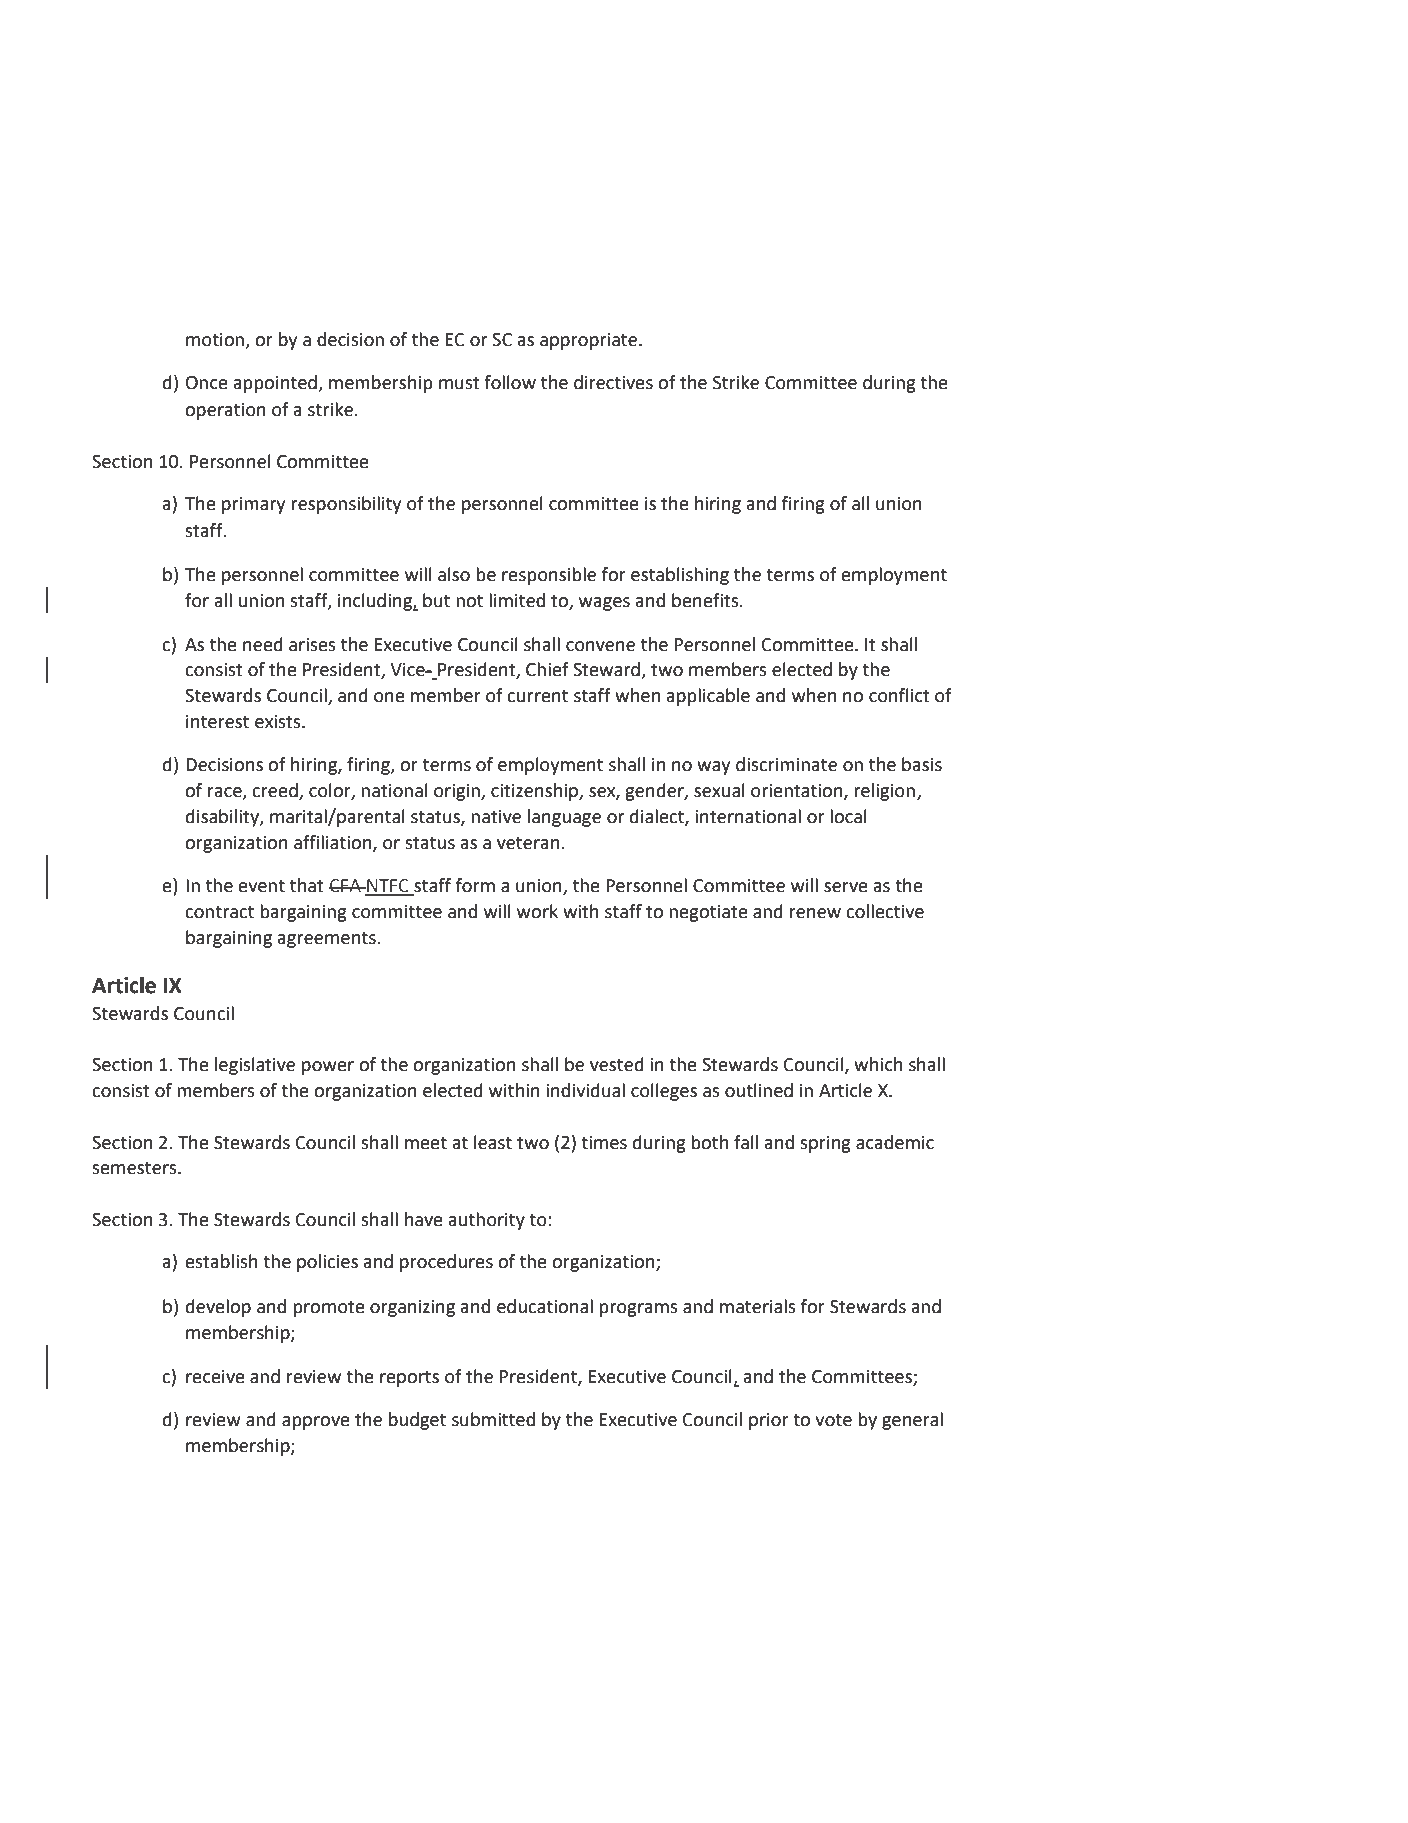 The width and height of the image is (1408, 1823). What do you see at coordinates (510, 382) in the image?
I see `follow` at bounding box center [510, 382].
